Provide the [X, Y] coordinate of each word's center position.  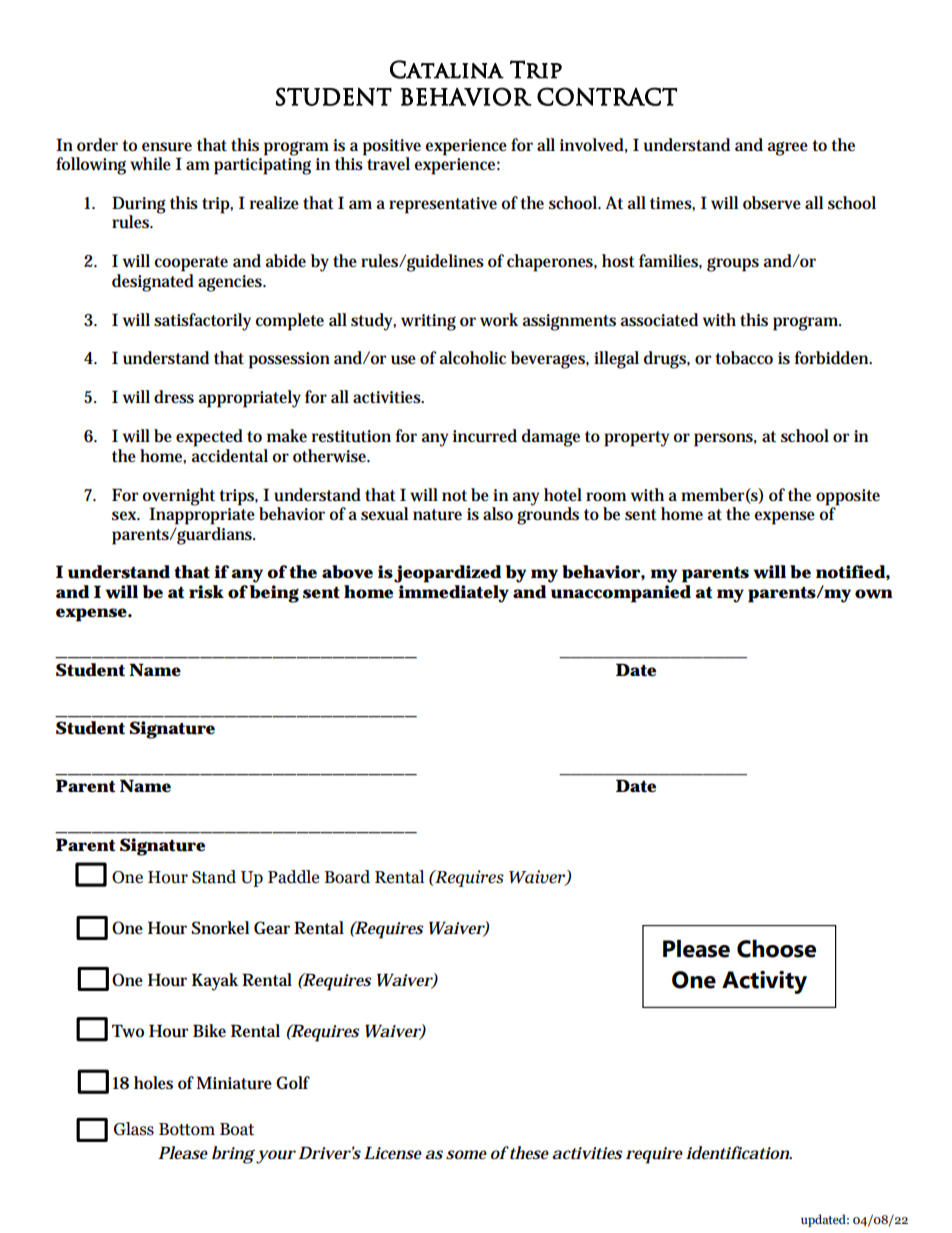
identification [739, 1153]
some [466, 1155]
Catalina [447, 69]
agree [788, 148]
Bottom [187, 1129]
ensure [167, 147]
